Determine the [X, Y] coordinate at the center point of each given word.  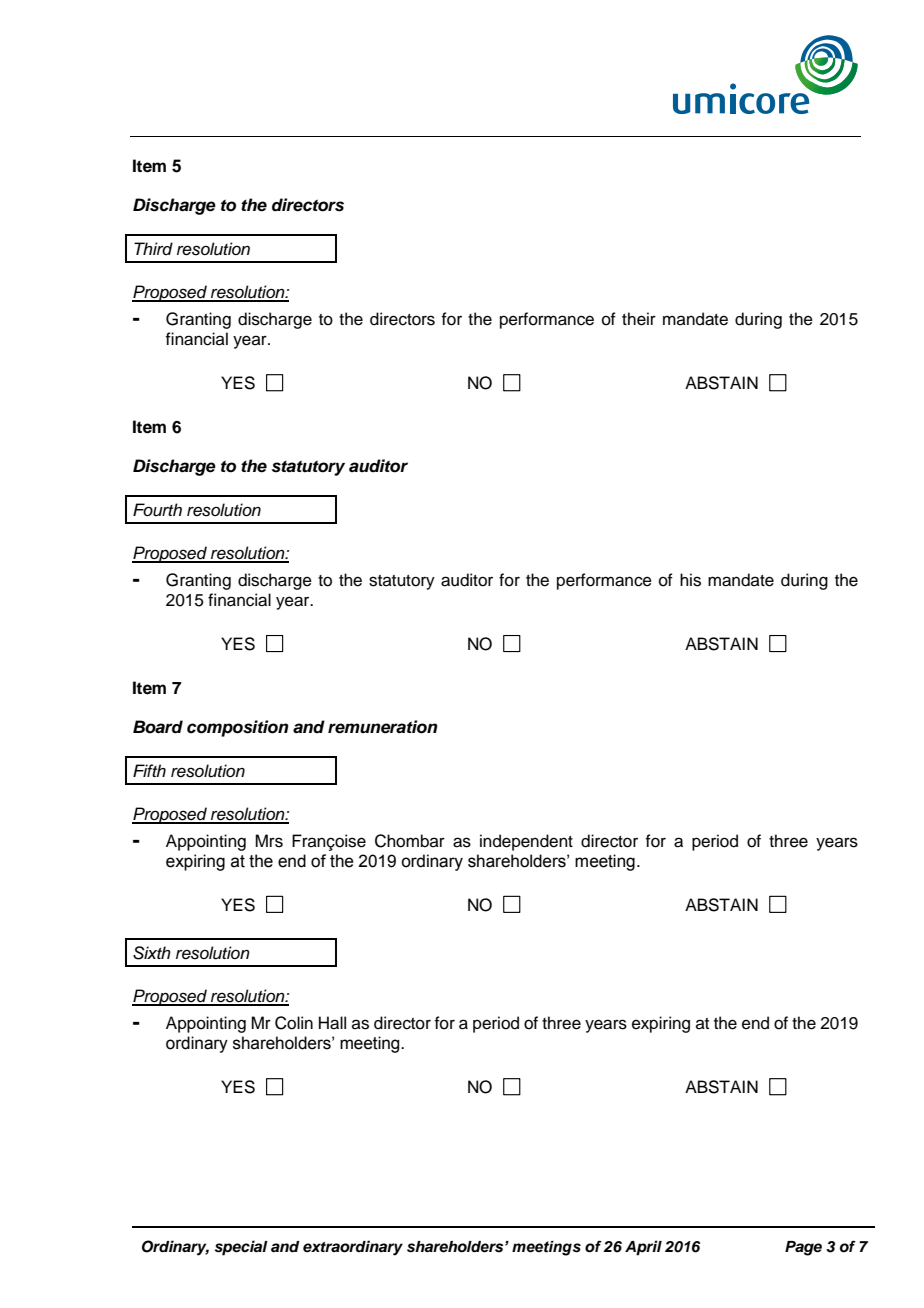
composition [238, 728]
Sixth [152, 953]
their [639, 319]
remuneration [383, 727]
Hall [332, 1023]
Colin [294, 1023]
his [690, 580]
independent [526, 842]
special [241, 1248]
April [643, 1248]
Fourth [157, 510]
